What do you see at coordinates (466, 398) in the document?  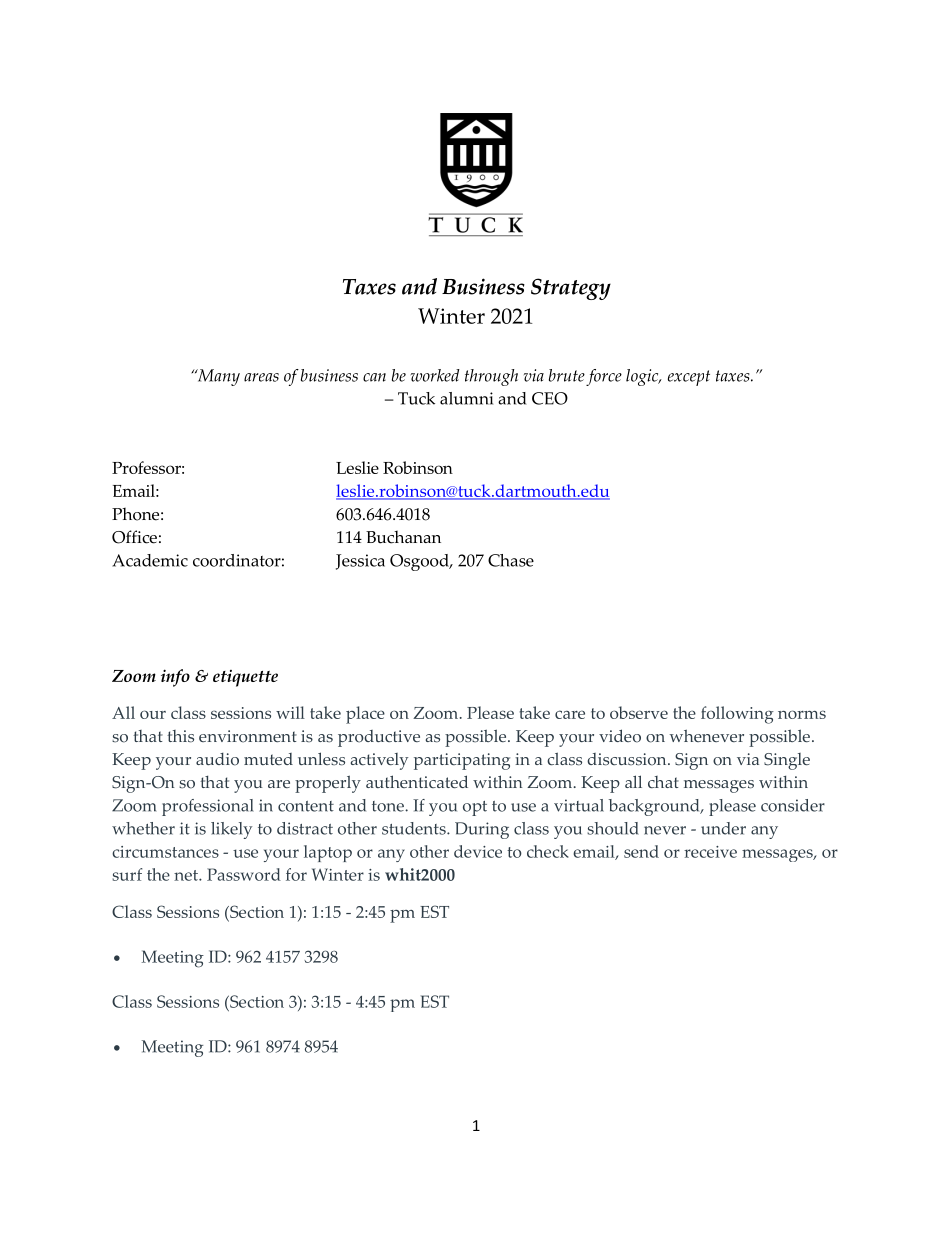 I see `alumni` at bounding box center [466, 398].
